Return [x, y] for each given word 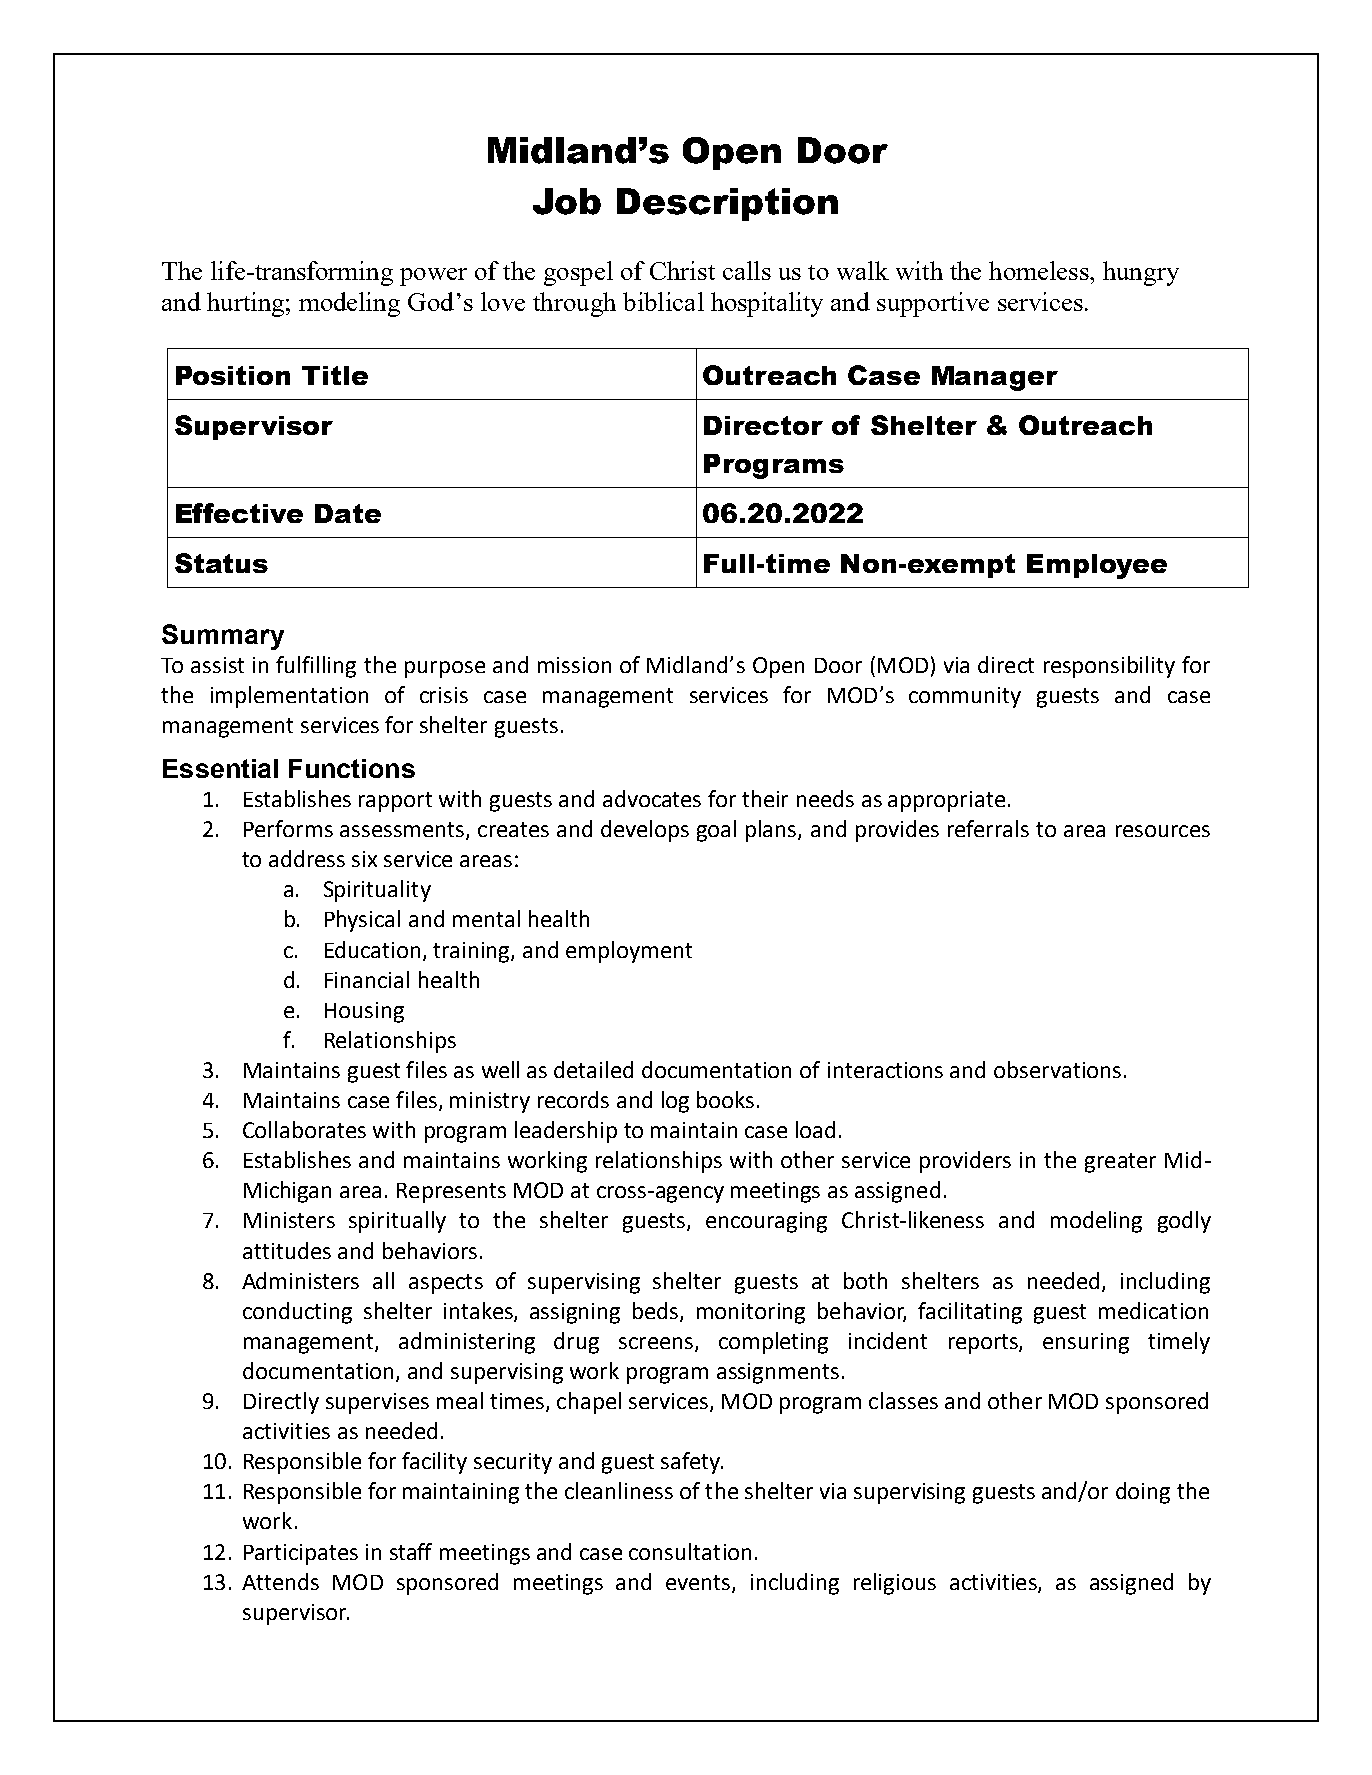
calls [747, 270]
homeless [1040, 270]
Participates [301, 1554]
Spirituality [377, 891]
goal [716, 831]
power [433, 277]
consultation [690, 1551]
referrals [988, 828]
